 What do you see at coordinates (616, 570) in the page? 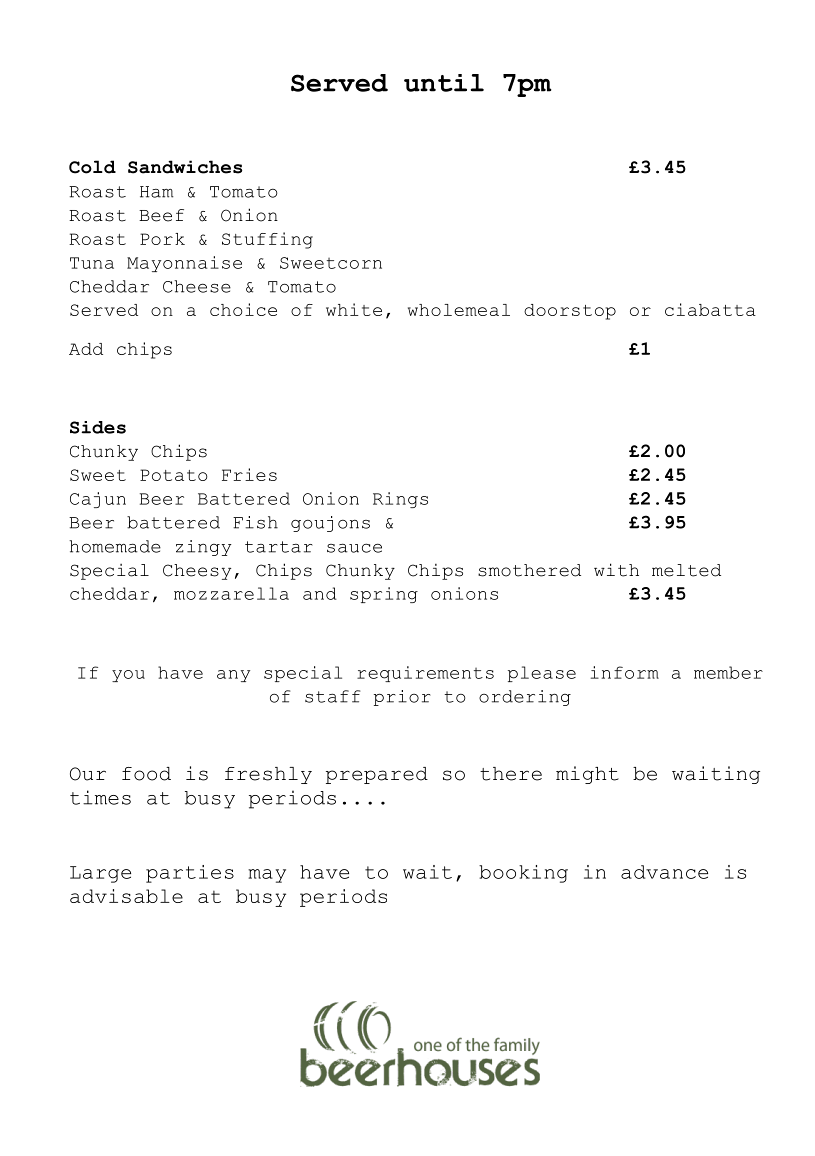
I see `with` at bounding box center [616, 570].
